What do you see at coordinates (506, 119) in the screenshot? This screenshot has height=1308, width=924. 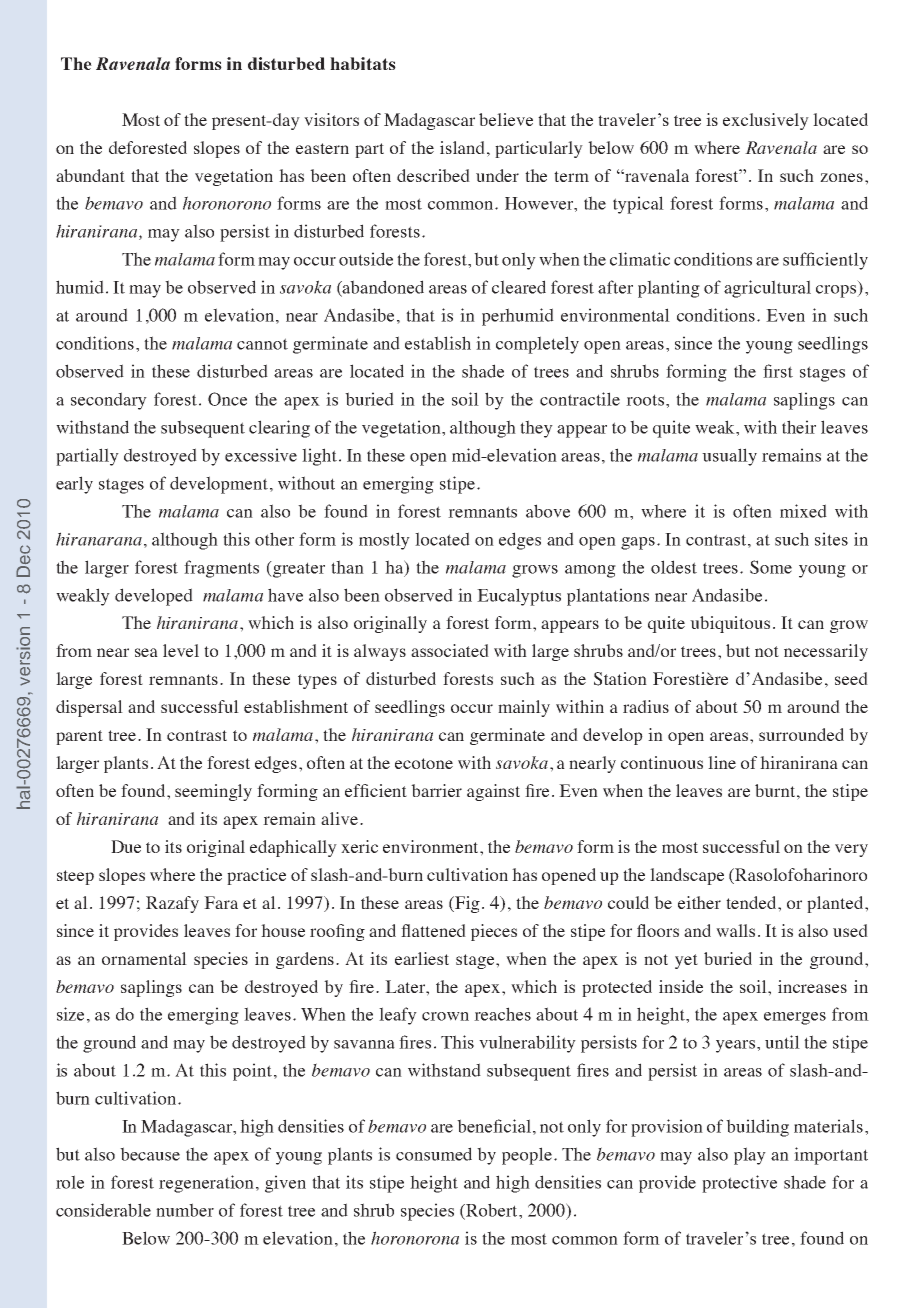 I see `believe` at bounding box center [506, 119].
